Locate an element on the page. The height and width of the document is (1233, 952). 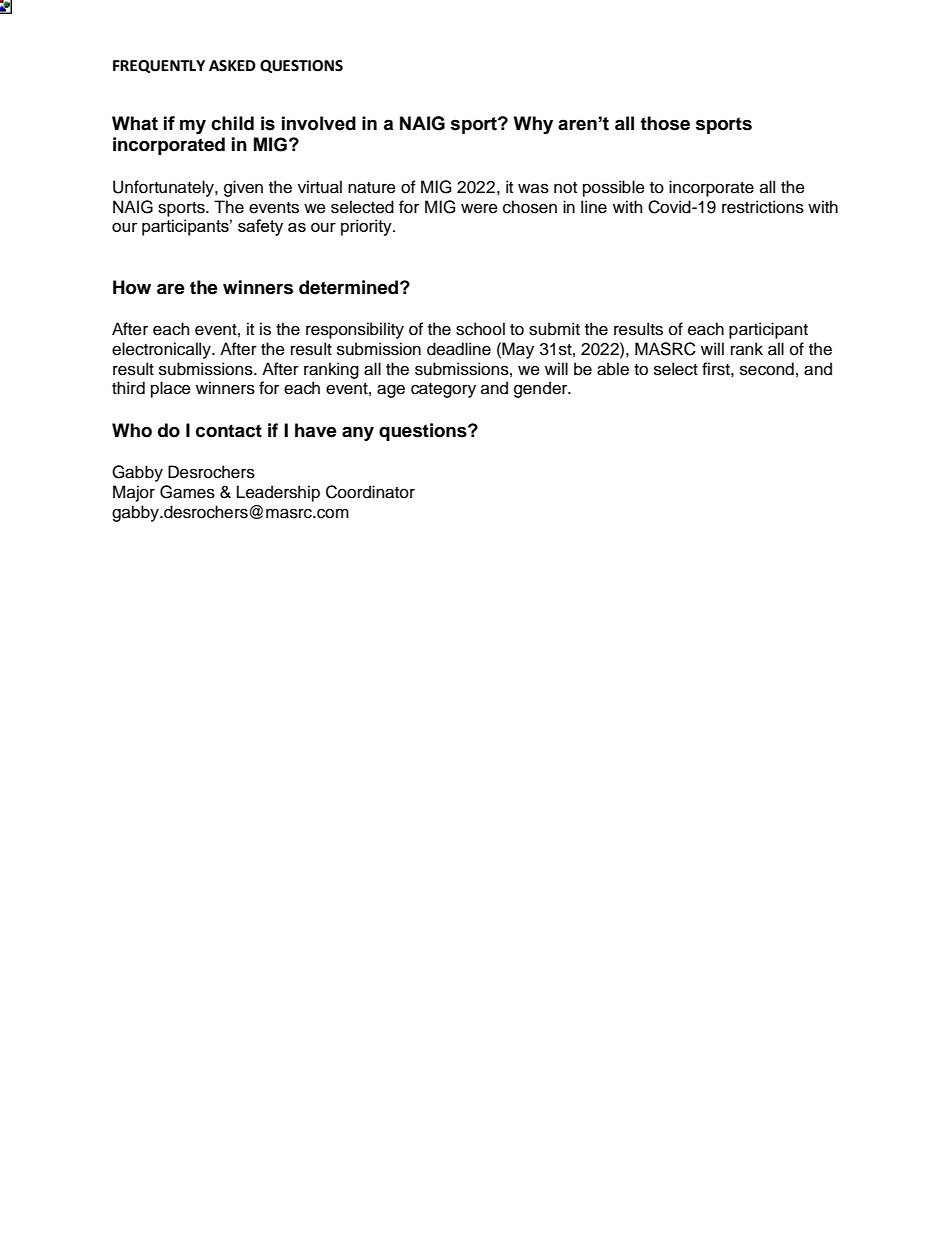
school is located at coordinates (480, 329).
